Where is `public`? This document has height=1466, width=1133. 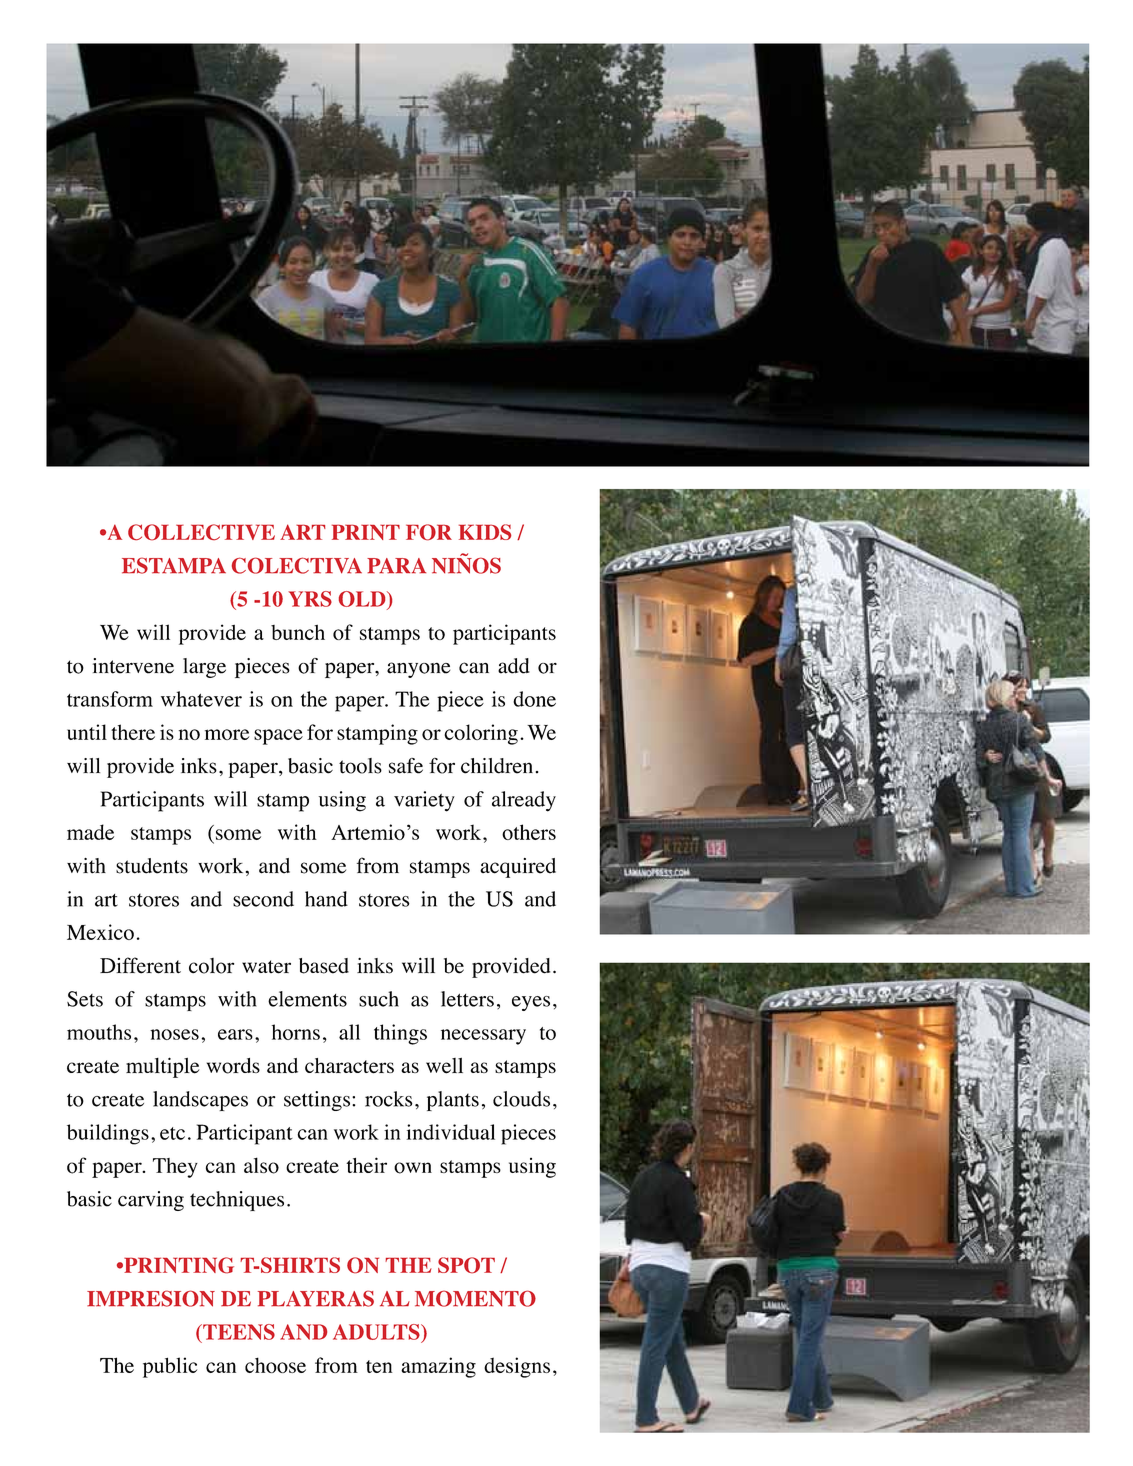
public is located at coordinates (170, 1367).
